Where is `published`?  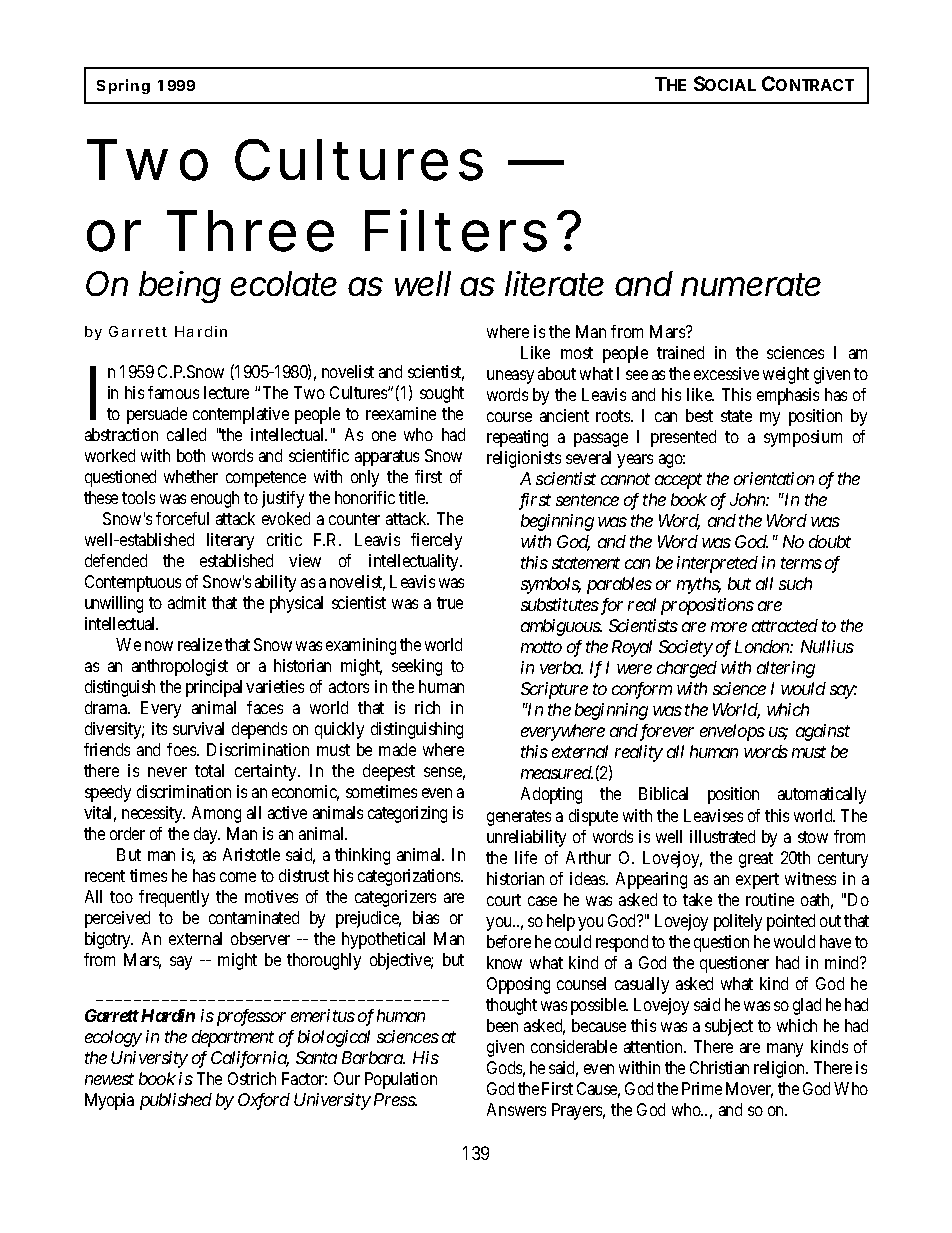 published is located at coordinates (176, 1101).
